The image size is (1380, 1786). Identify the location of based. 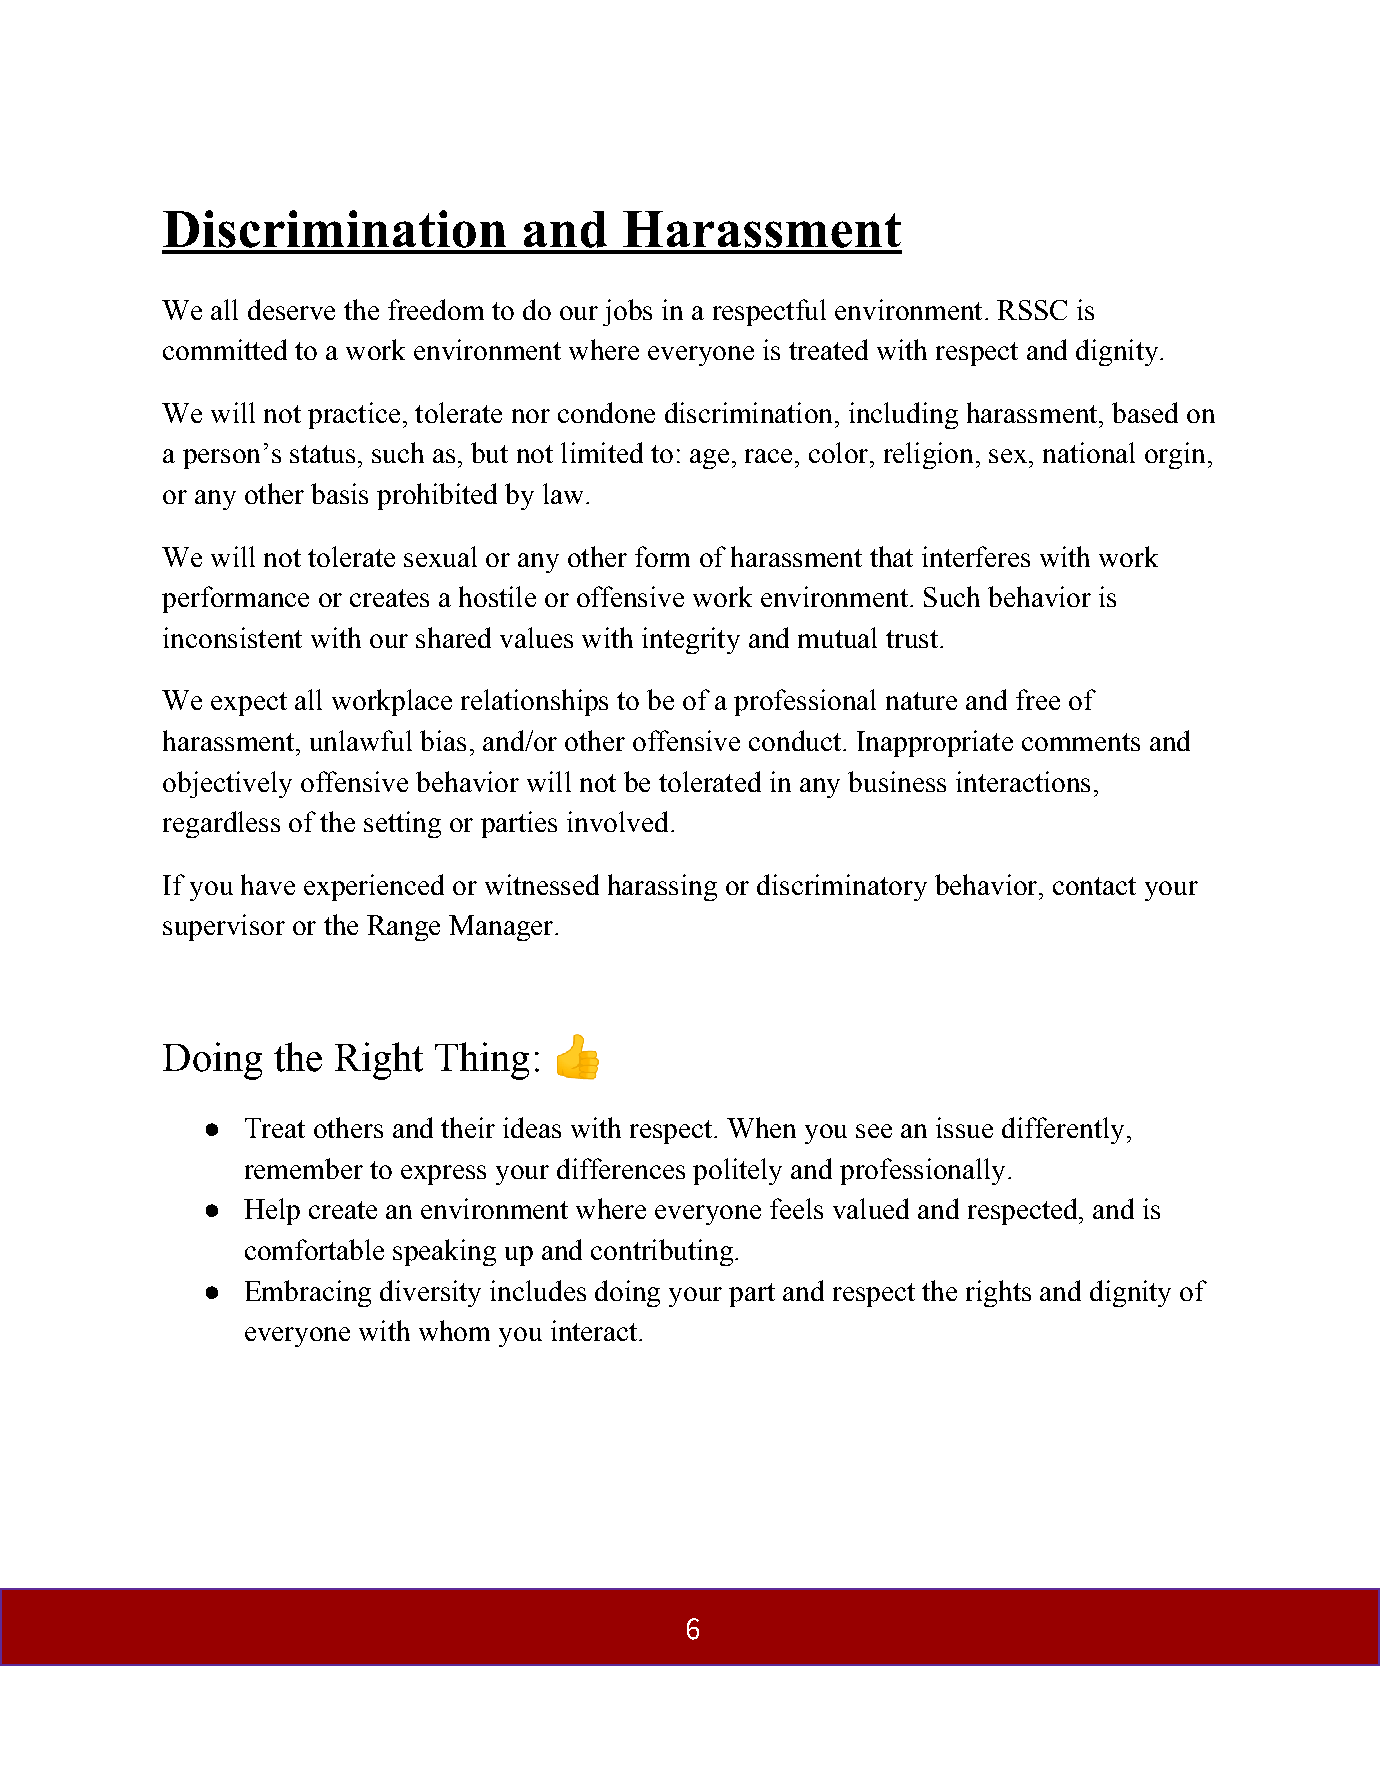
(1145, 412).
